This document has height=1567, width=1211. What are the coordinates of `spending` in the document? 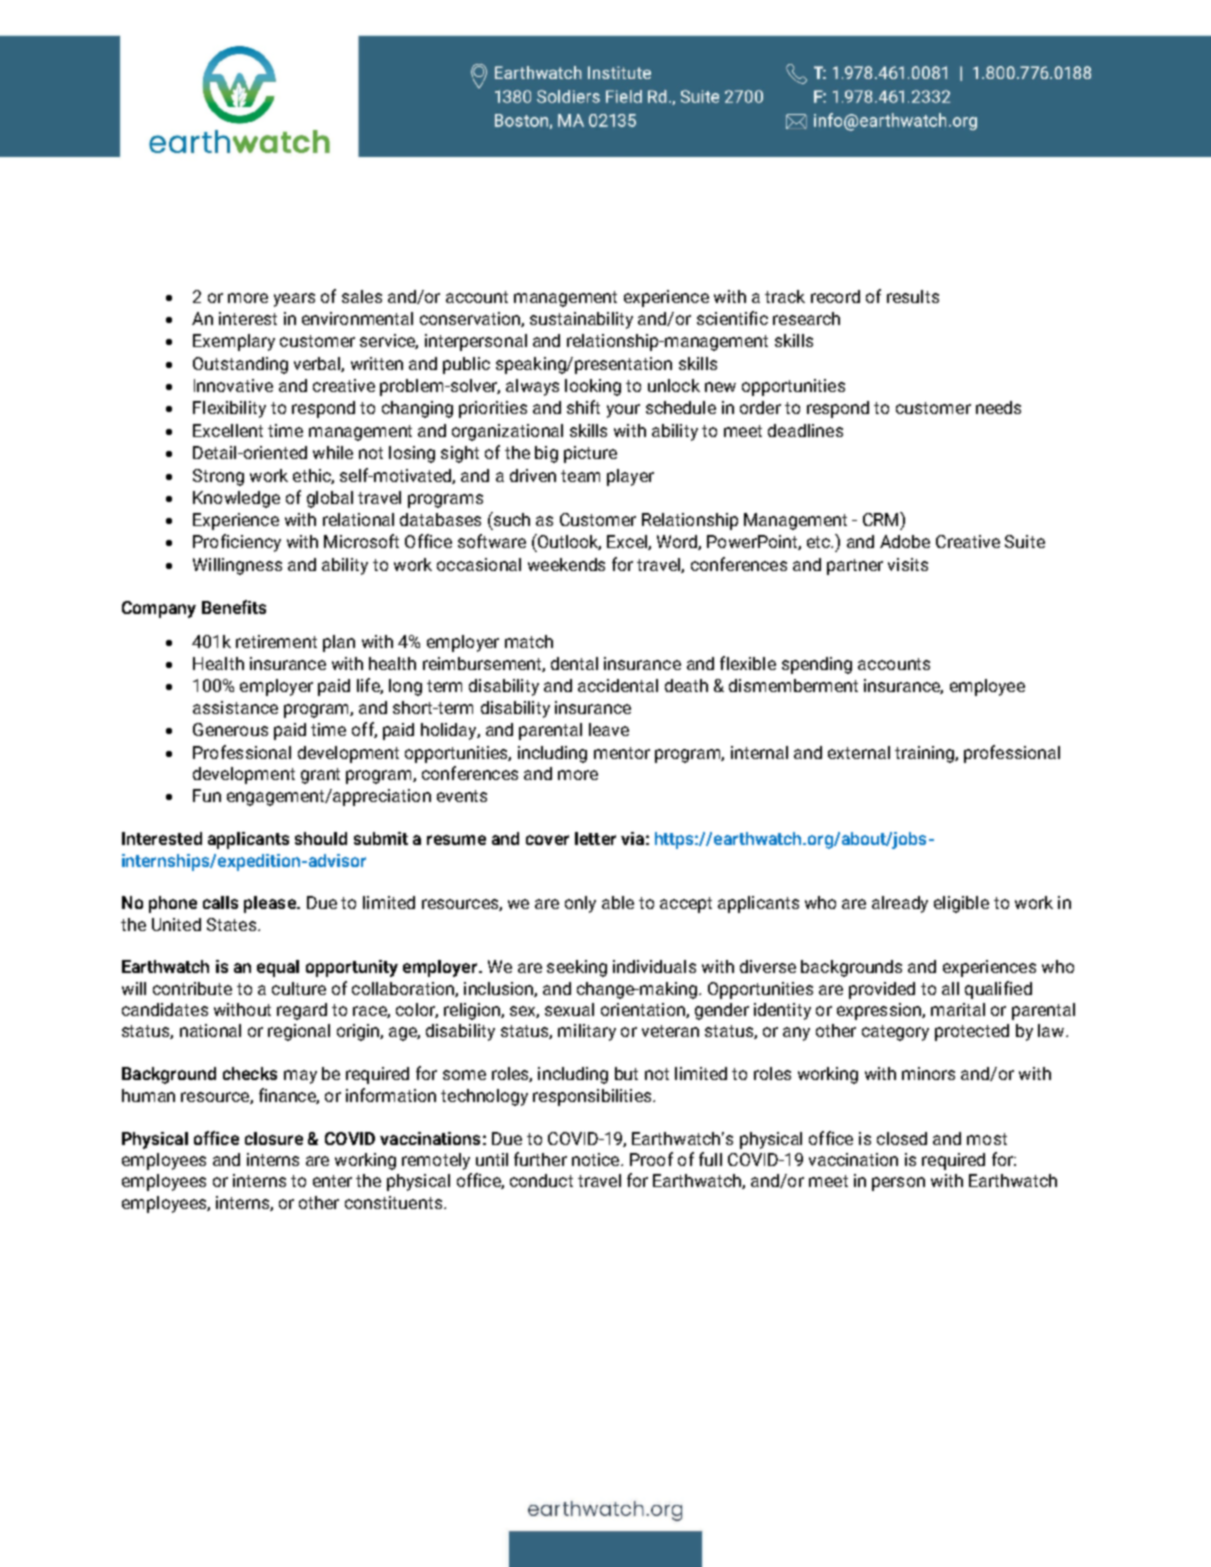 It's located at (817, 665).
